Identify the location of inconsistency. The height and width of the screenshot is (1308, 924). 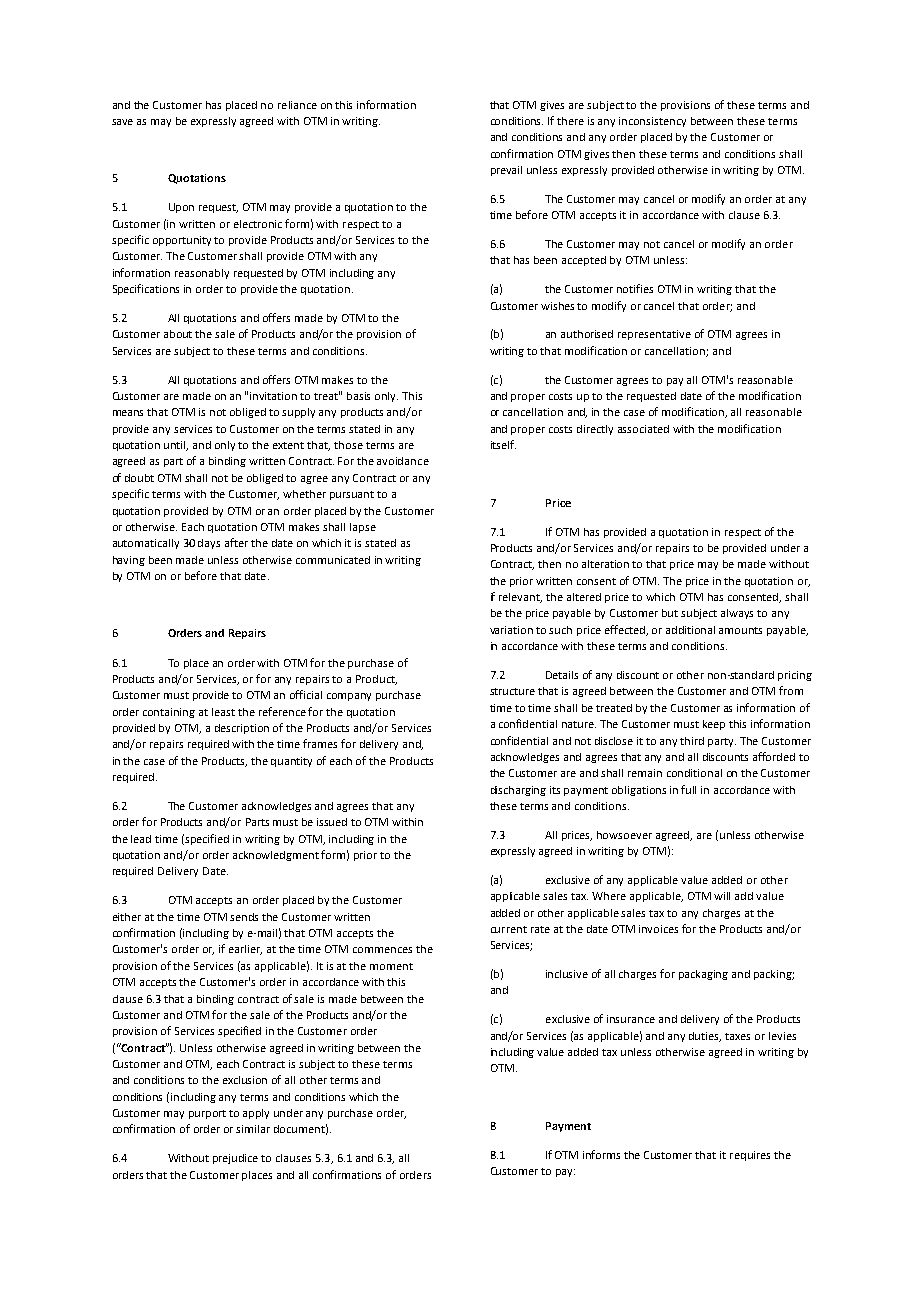
(652, 122).
